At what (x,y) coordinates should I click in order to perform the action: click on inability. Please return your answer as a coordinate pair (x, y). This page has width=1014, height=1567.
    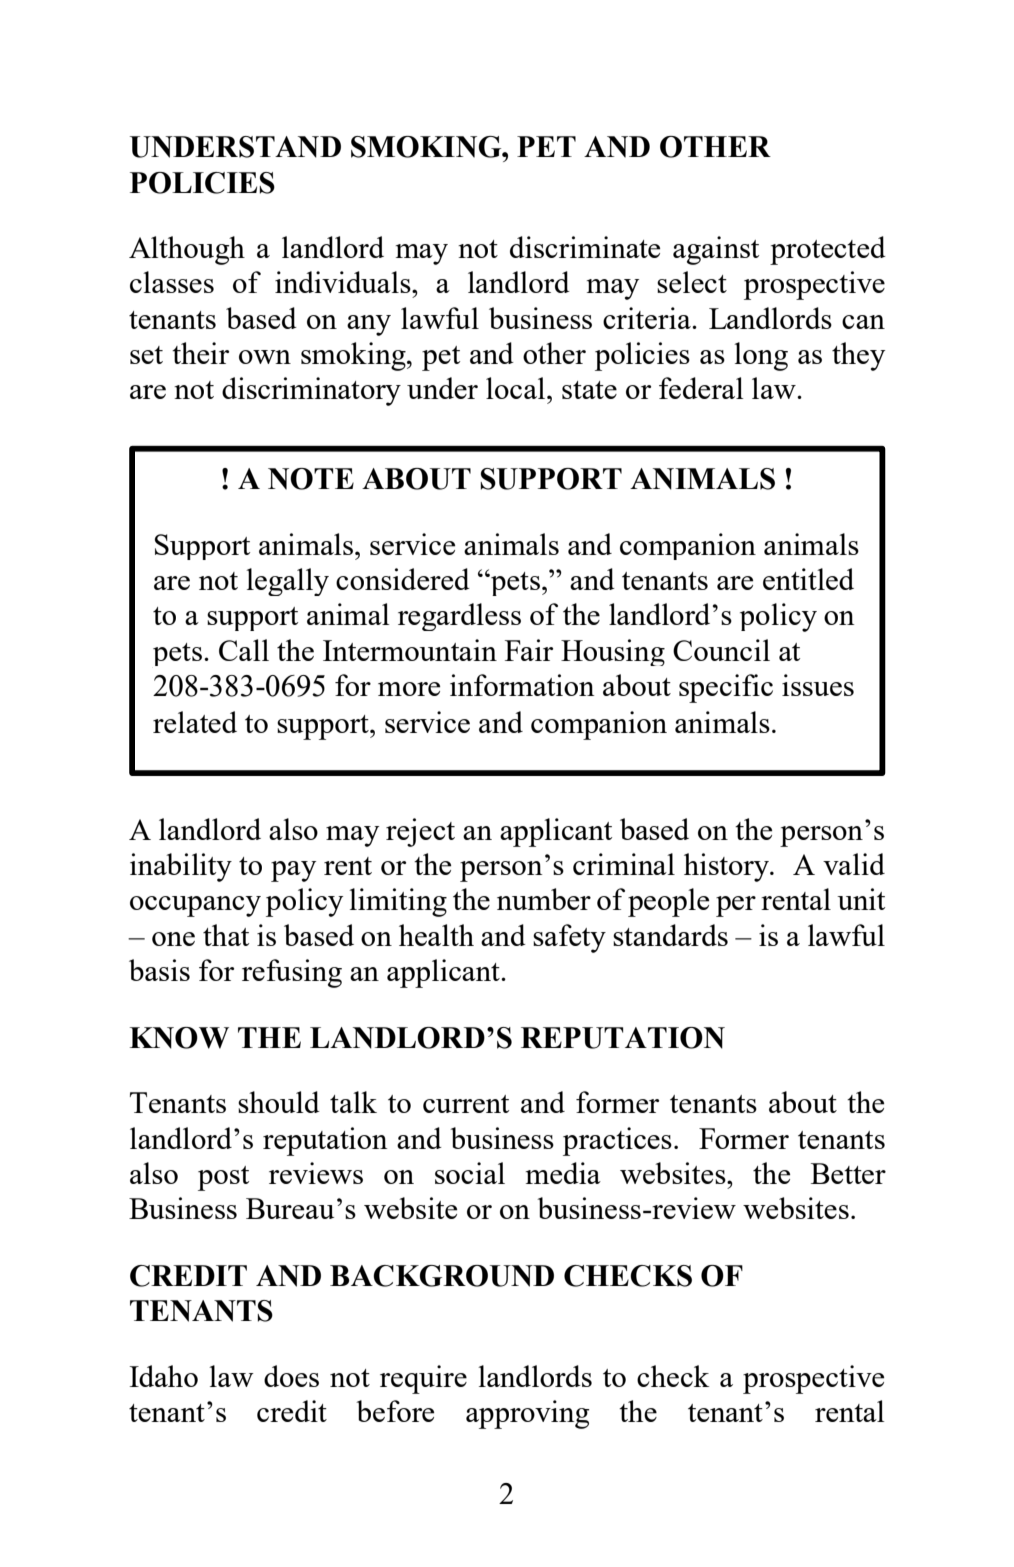
    Looking at the image, I should click on (181, 867).
